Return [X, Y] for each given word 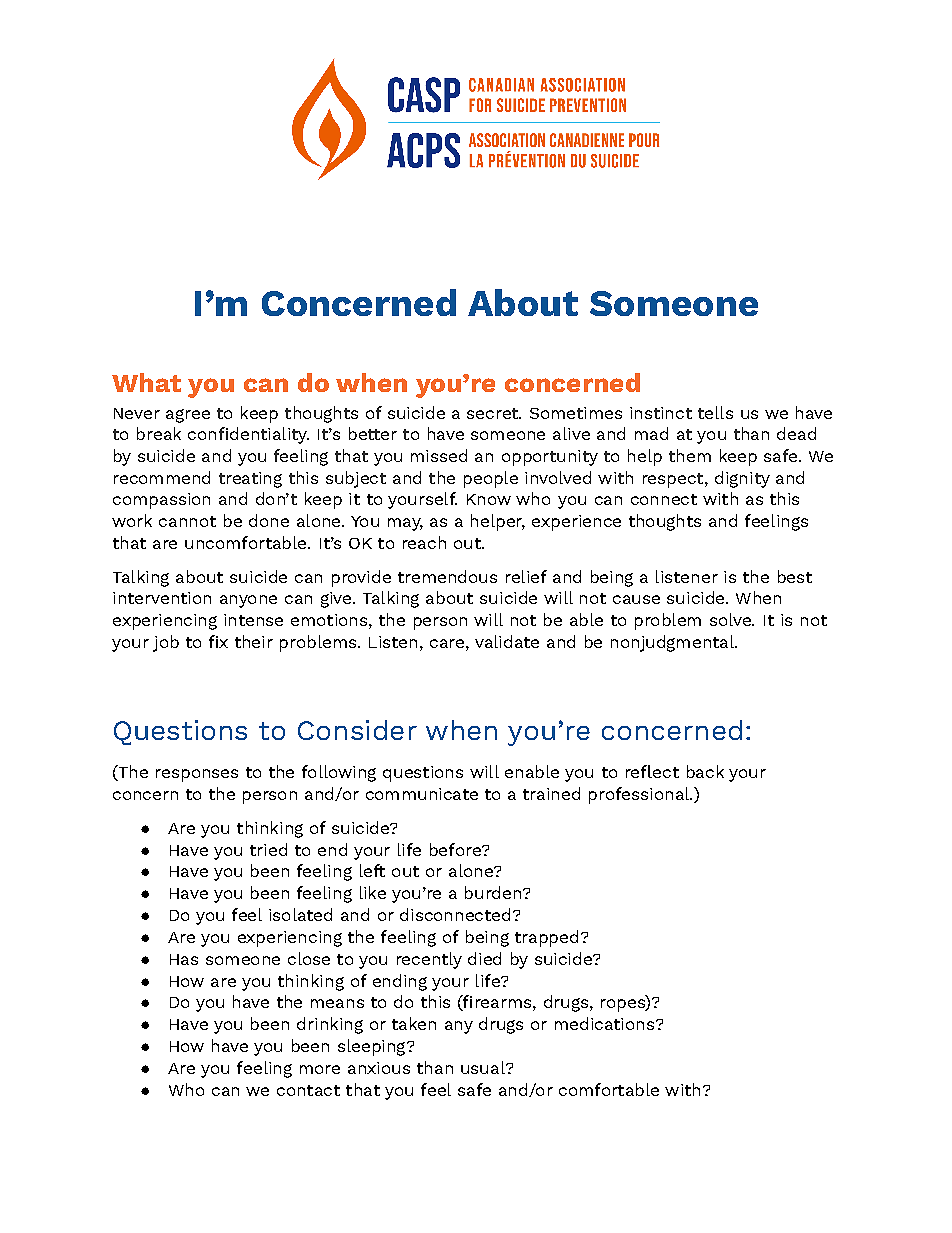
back [705, 771]
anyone [248, 601]
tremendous [447, 576]
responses [197, 775]
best [795, 576]
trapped [546, 938]
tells [715, 412]
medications [604, 1023]
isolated [300, 914]
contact [308, 1090]
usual [484, 1067]
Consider [357, 730]
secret [493, 413]
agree [188, 416]
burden [493, 892]
